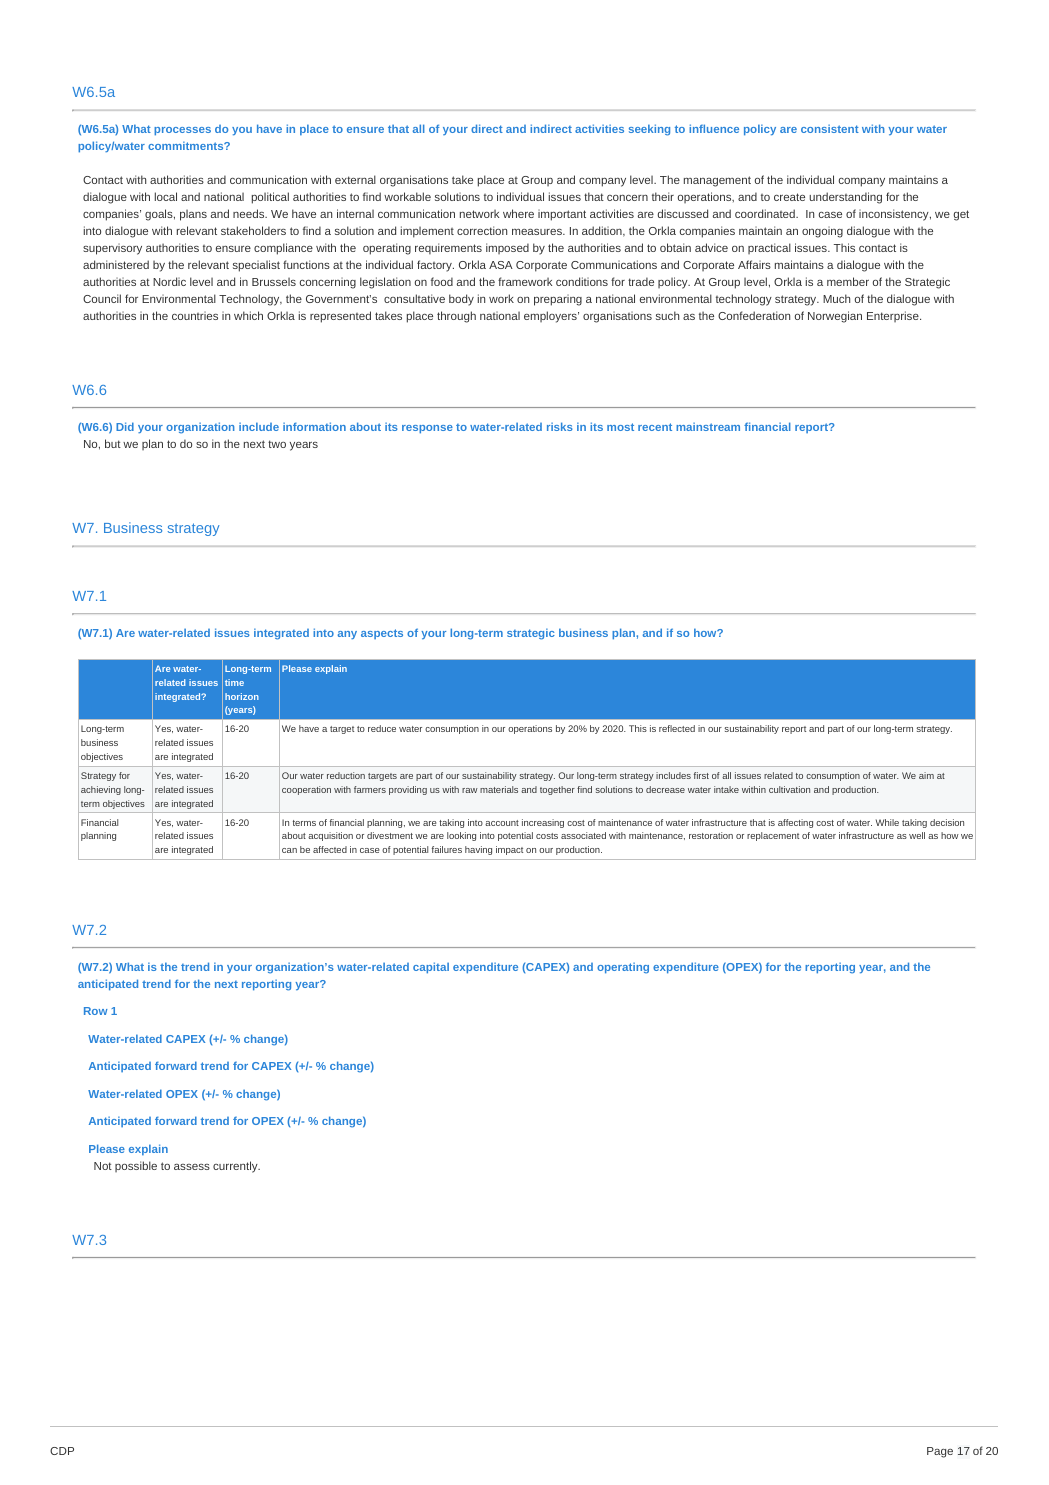  I want to click on local, so click(166, 196).
